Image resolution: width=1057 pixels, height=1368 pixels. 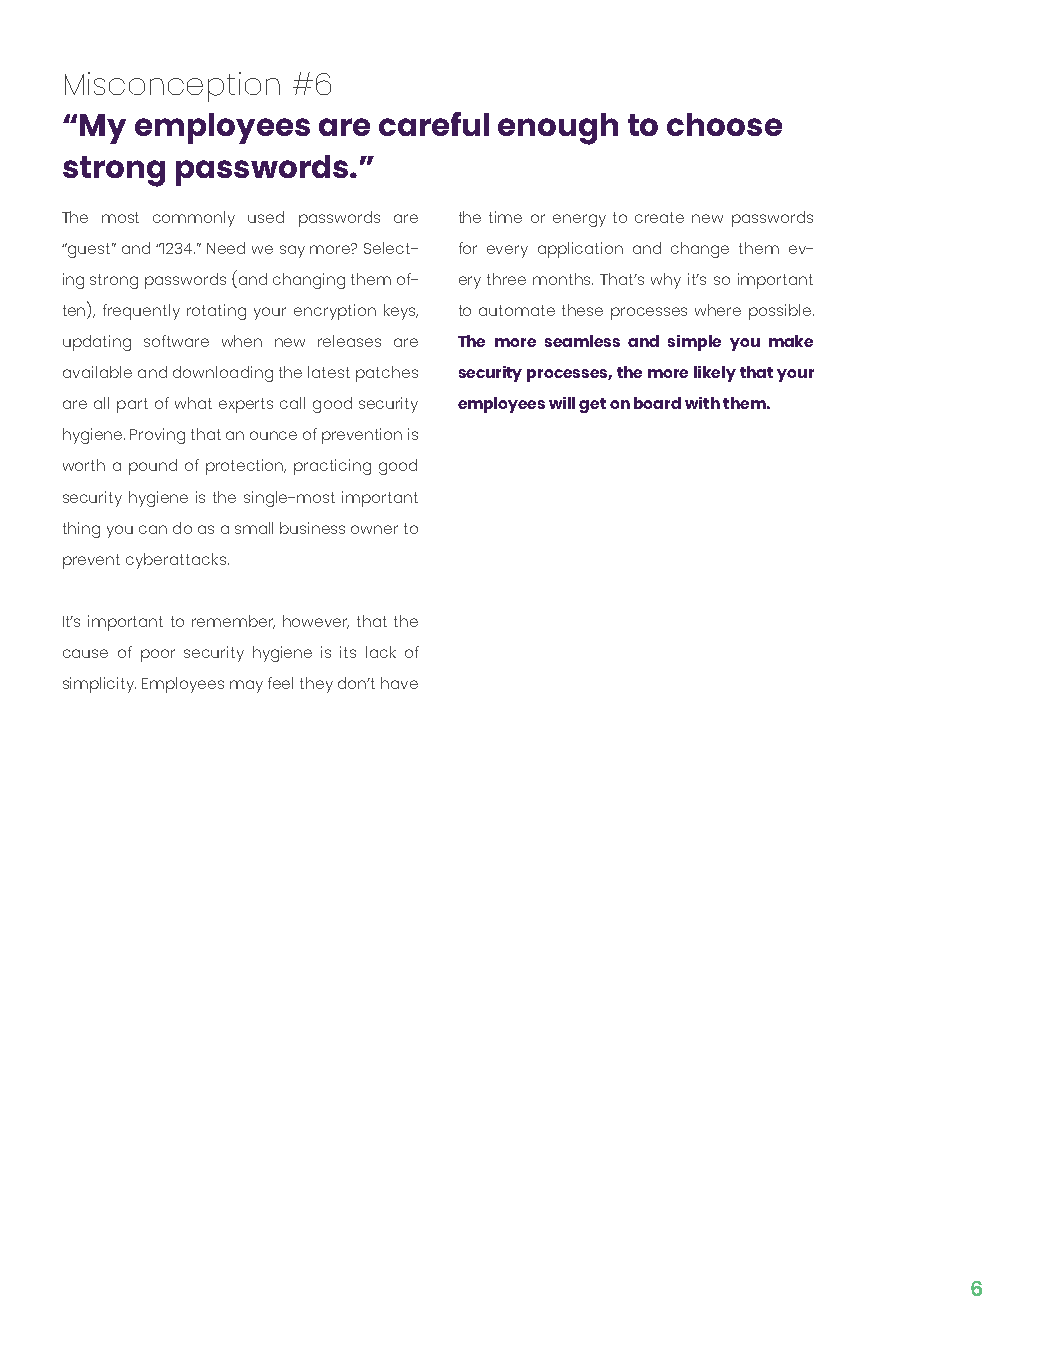 What do you see at coordinates (715, 374) in the image?
I see `likely` at bounding box center [715, 374].
